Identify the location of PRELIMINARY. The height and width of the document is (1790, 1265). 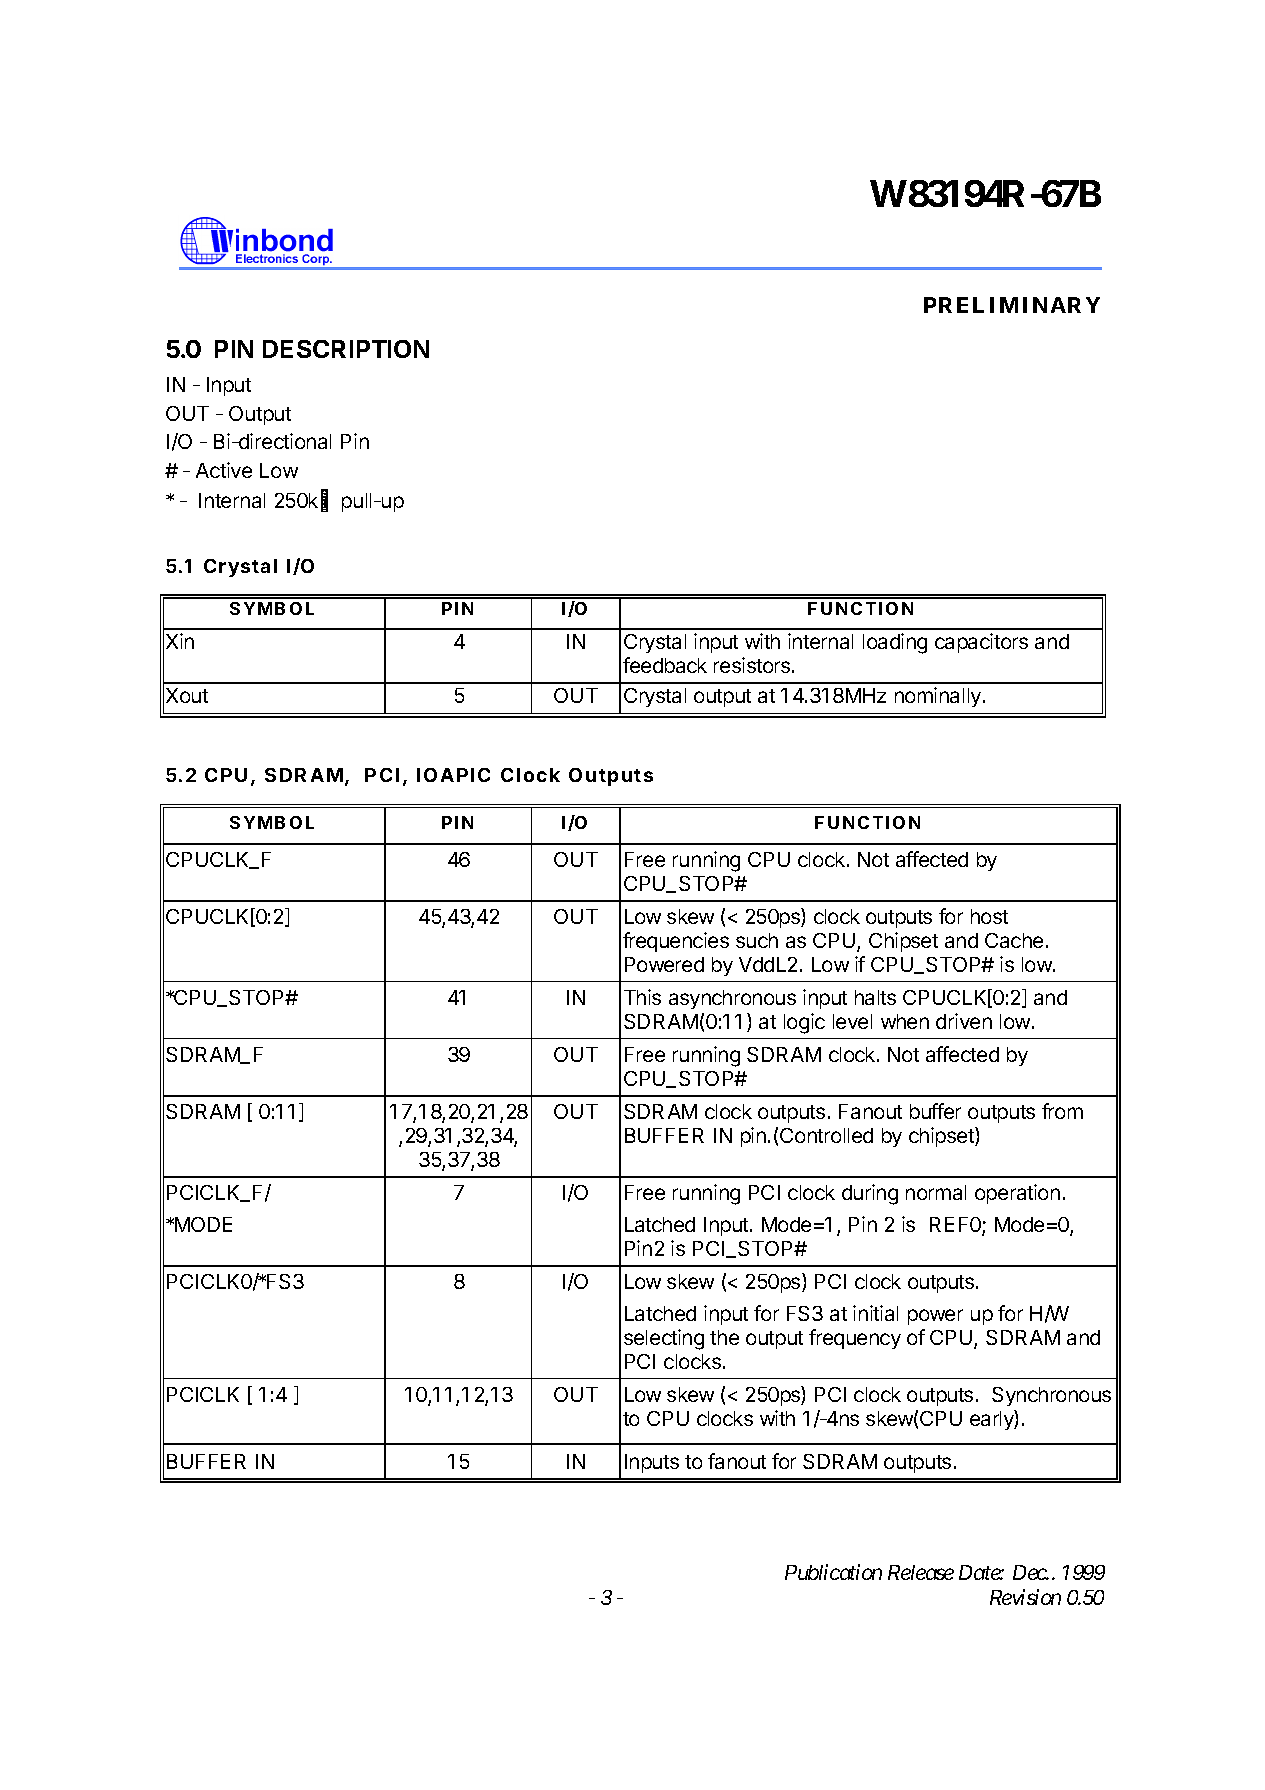
(1012, 305).
